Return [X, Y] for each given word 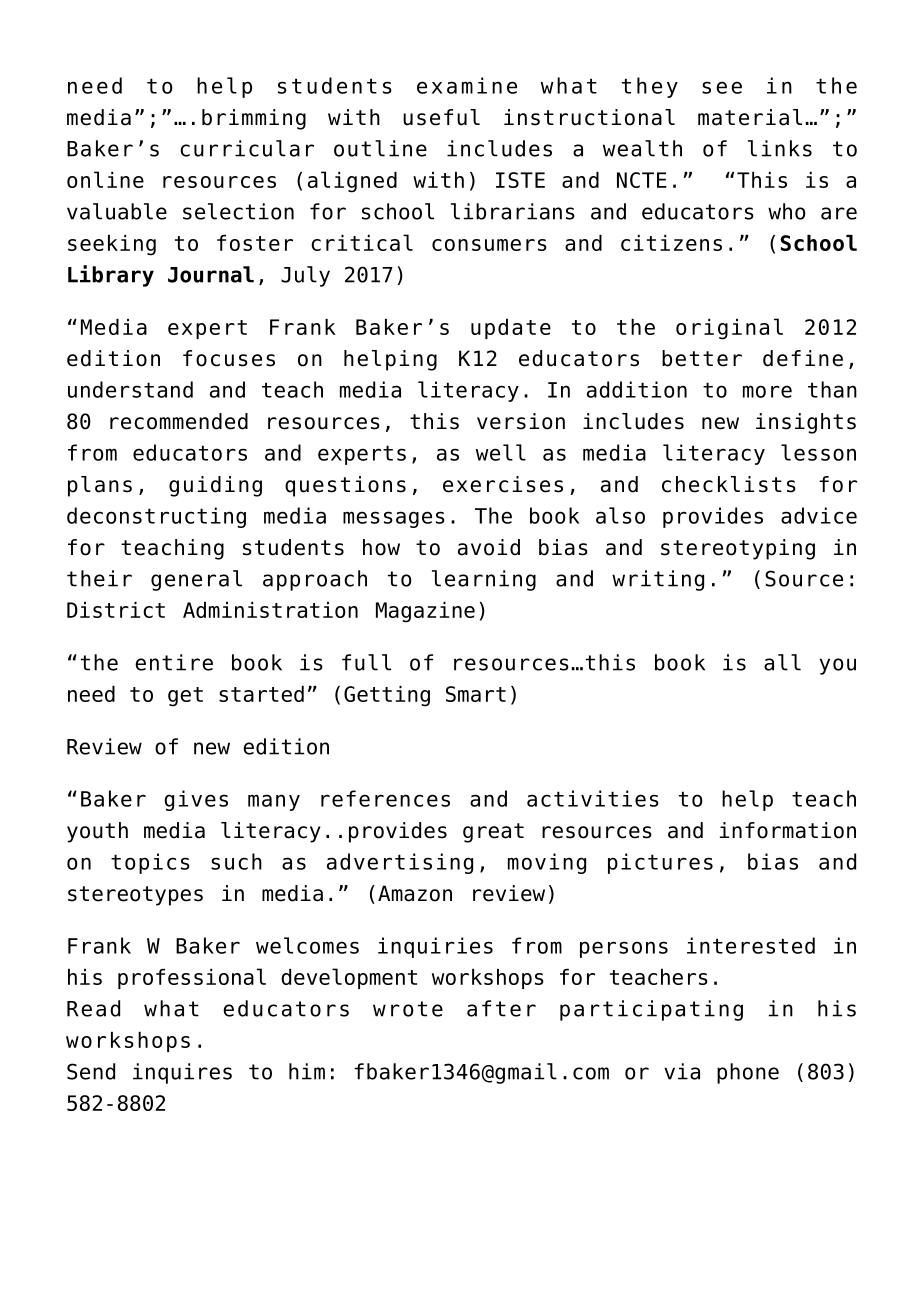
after [501, 1008]
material [750, 117]
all [782, 662]
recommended [179, 421]
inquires [182, 1073]
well [501, 452]
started [261, 694]
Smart [476, 694]
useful [441, 117]
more [767, 391]
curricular [247, 148]
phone [748, 1073]
